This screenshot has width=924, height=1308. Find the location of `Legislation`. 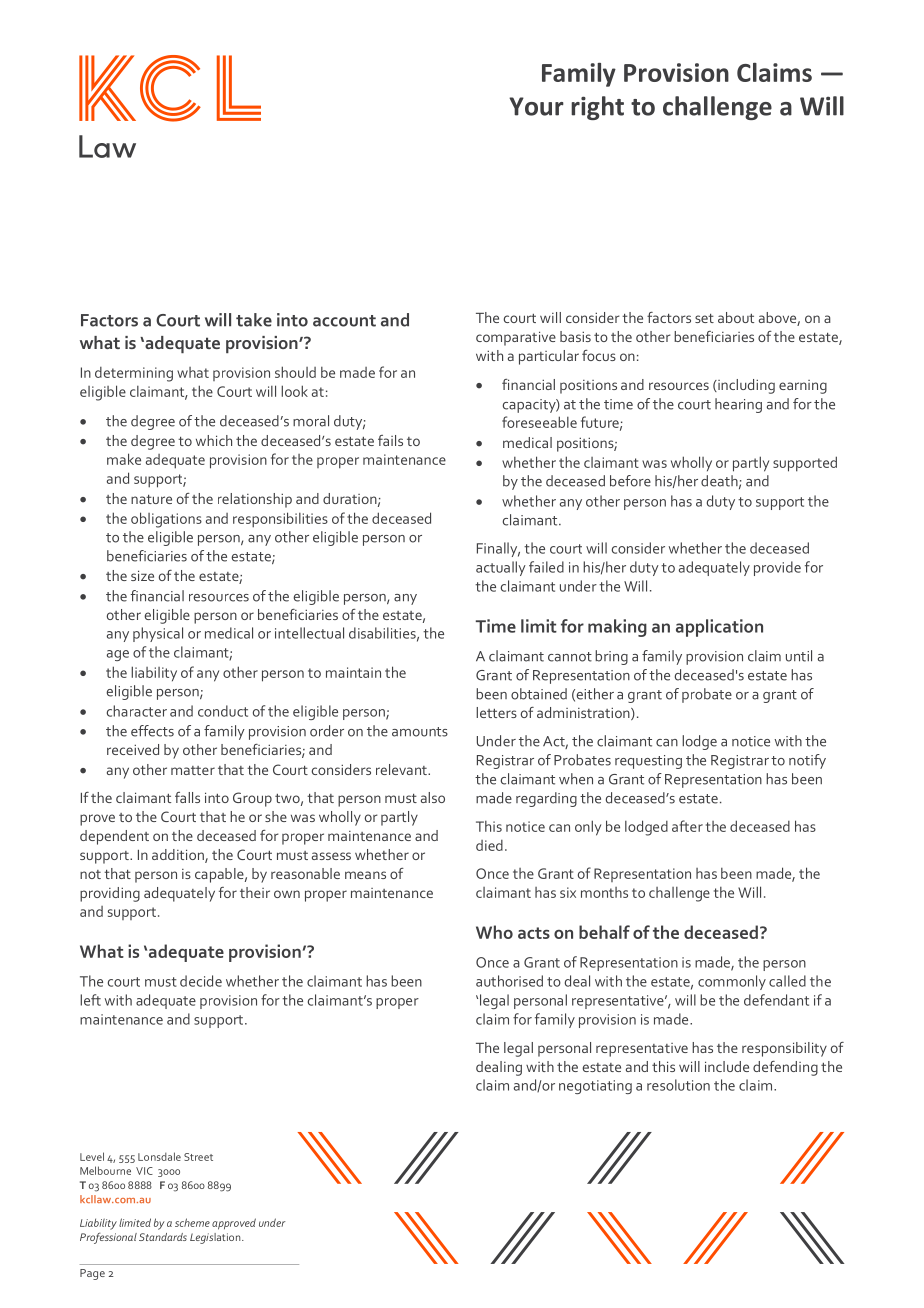

Legislation is located at coordinates (216, 1238).
